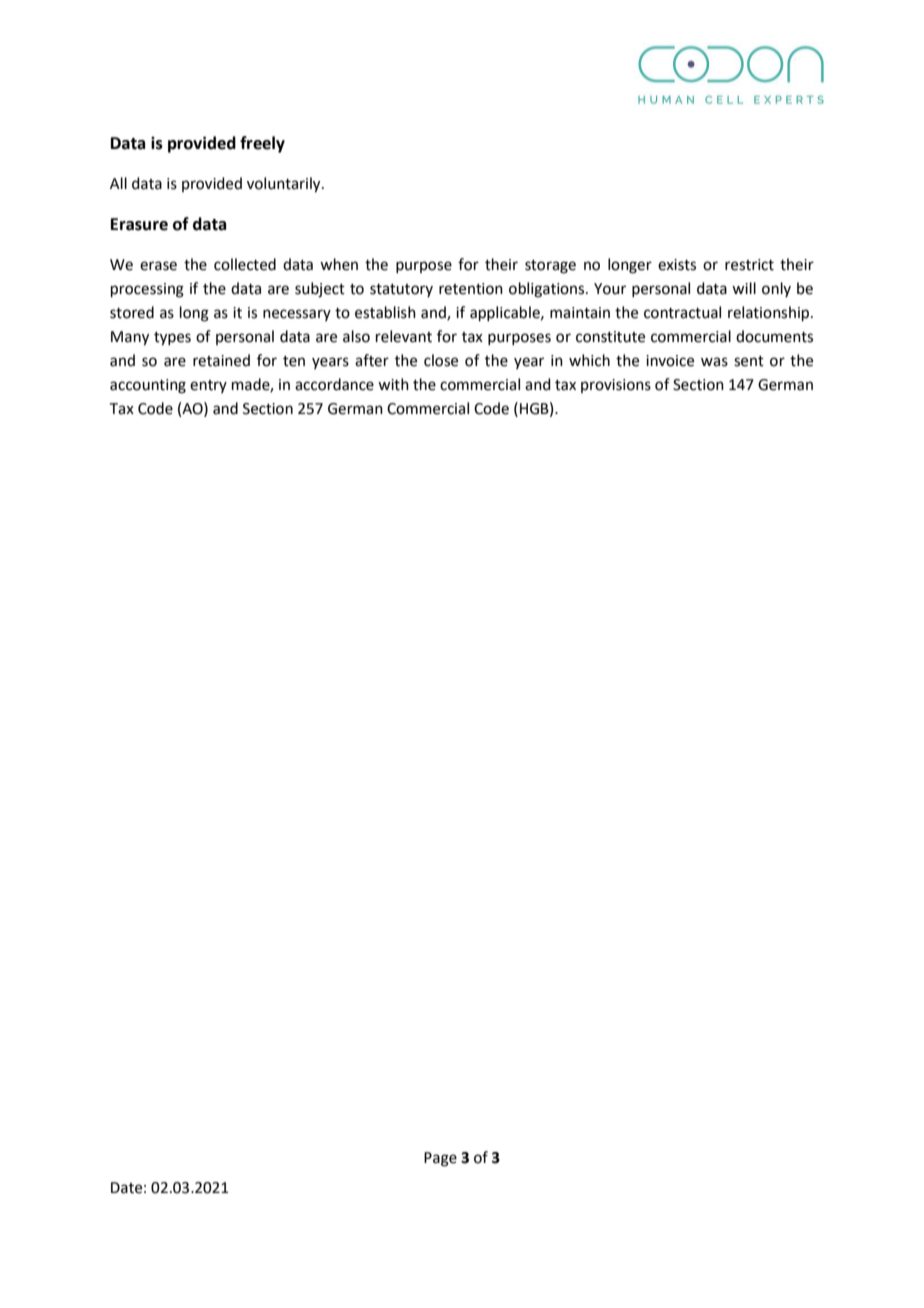  I want to click on entry, so click(208, 386).
